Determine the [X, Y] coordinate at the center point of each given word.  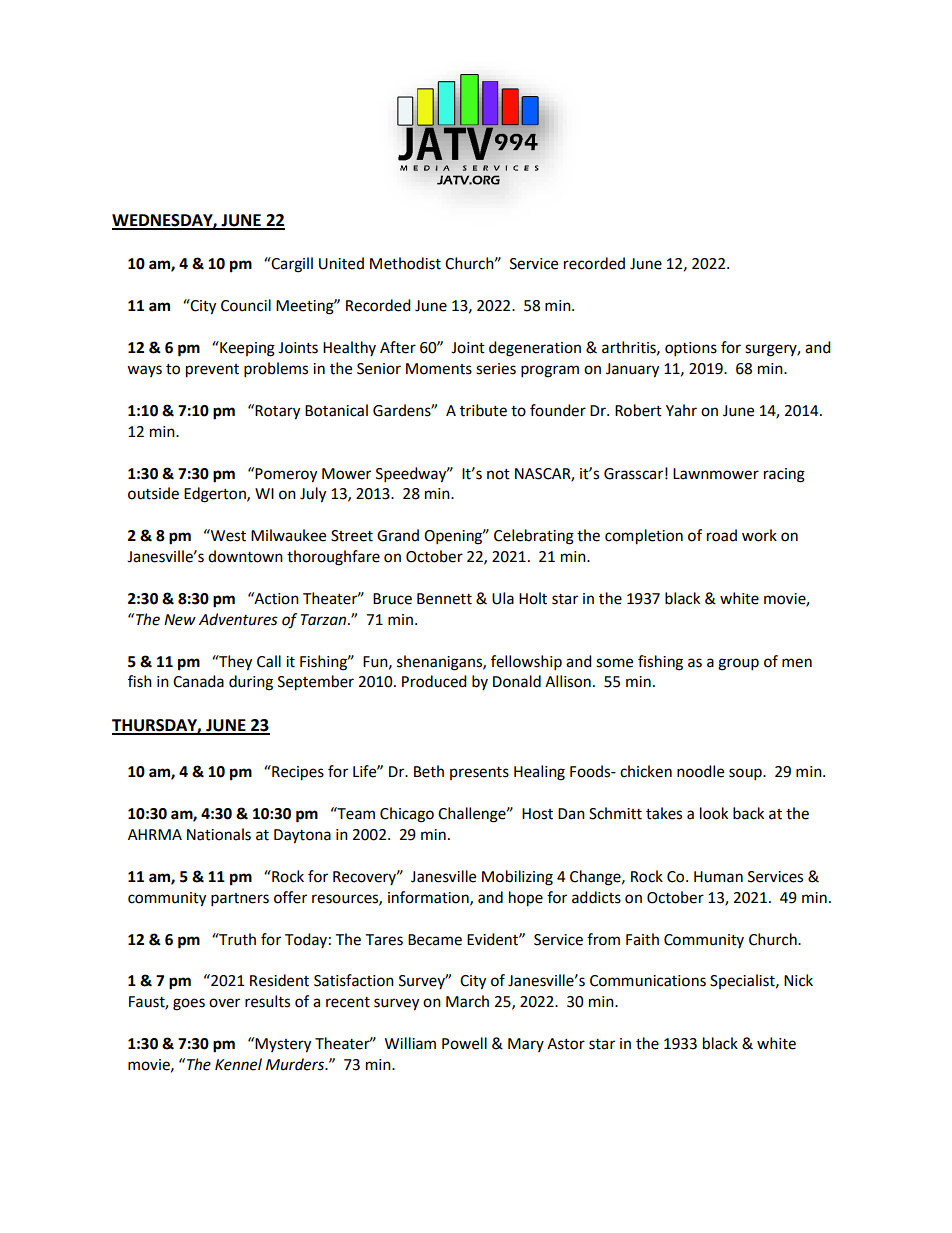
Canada [198, 681]
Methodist [405, 263]
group [738, 664]
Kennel [238, 1064]
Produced [434, 681]
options [691, 349]
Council [246, 305]
